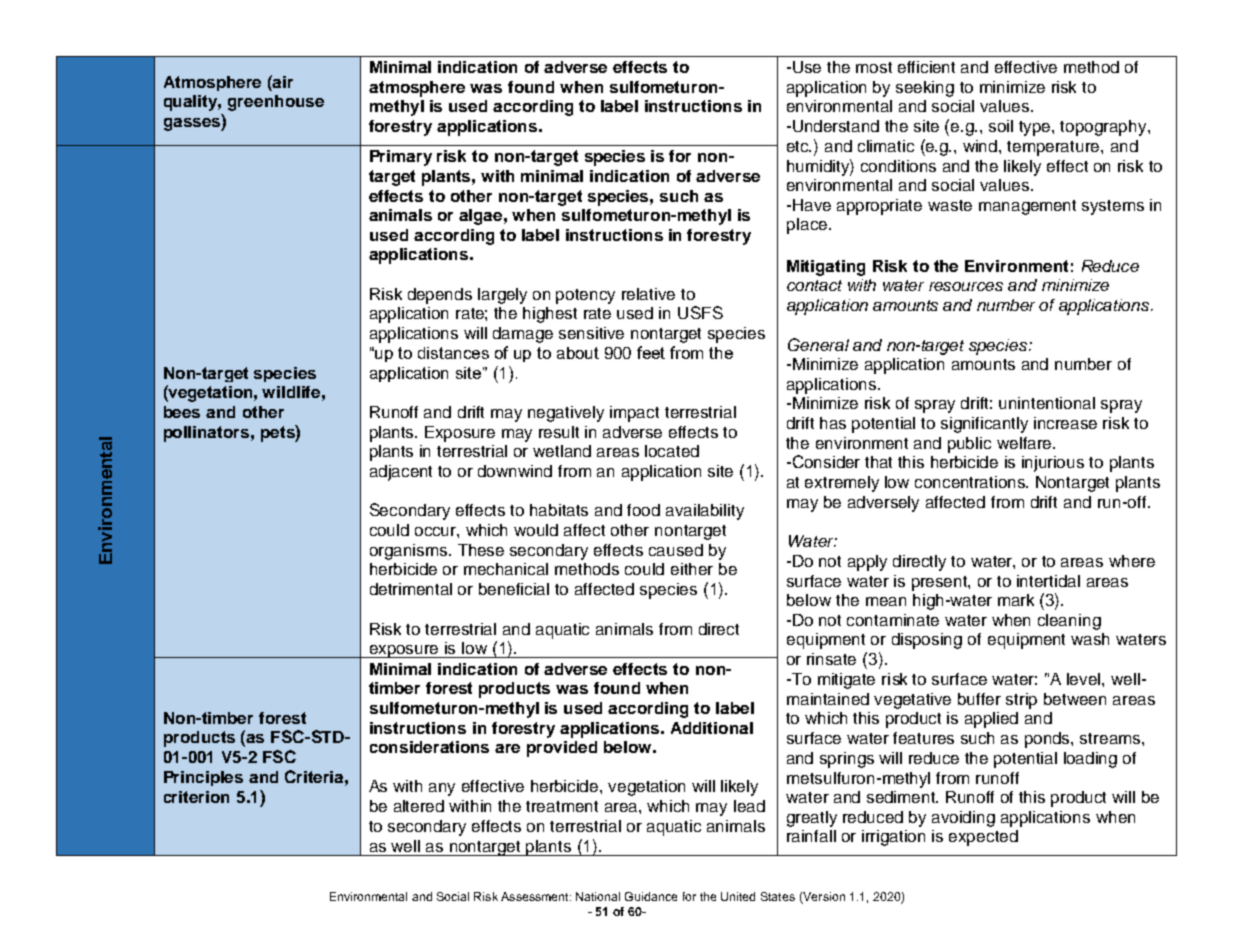 This page has width=1233, height=952. I want to click on altered, so click(419, 806).
